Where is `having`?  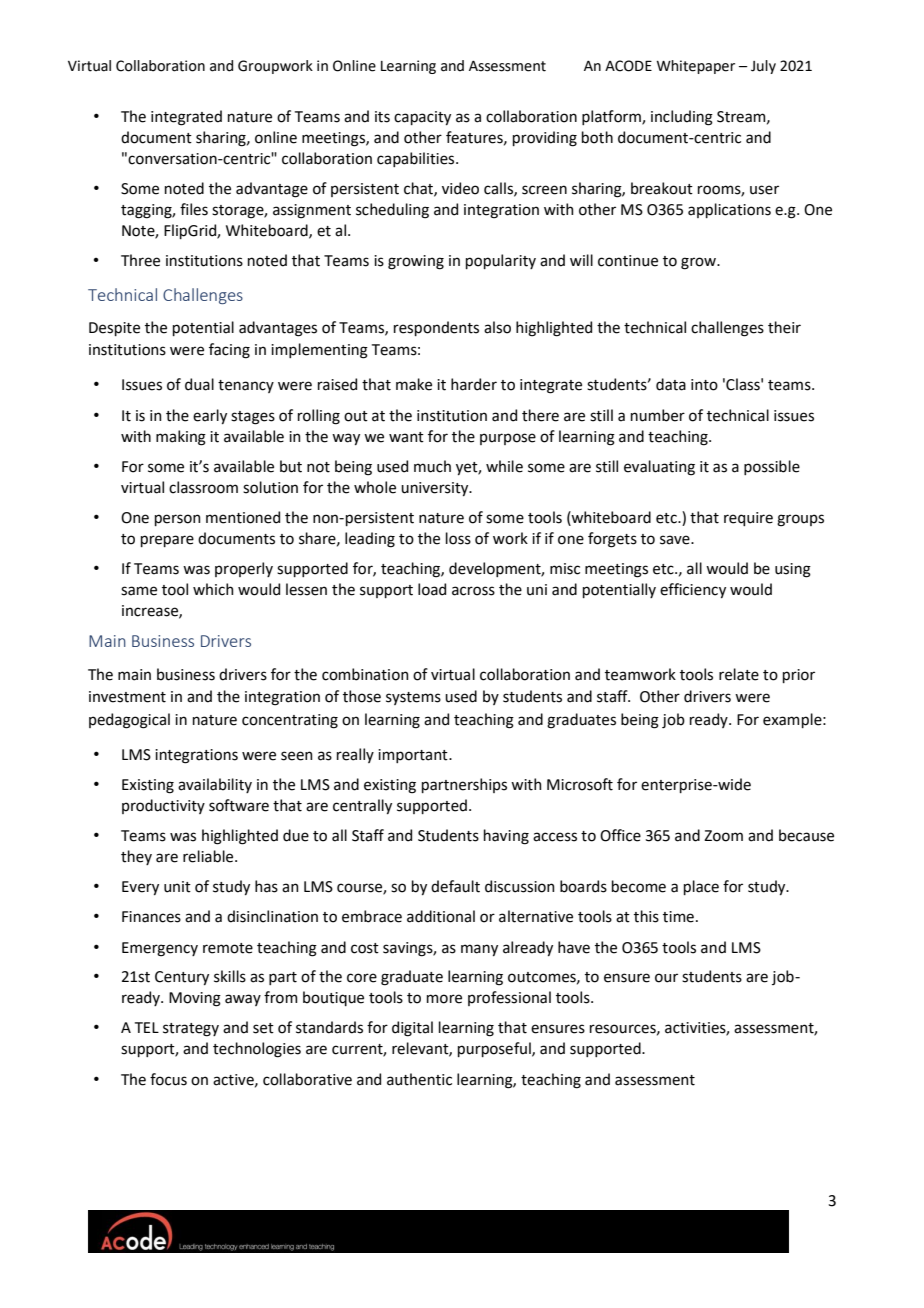
having is located at coordinates (506, 837).
